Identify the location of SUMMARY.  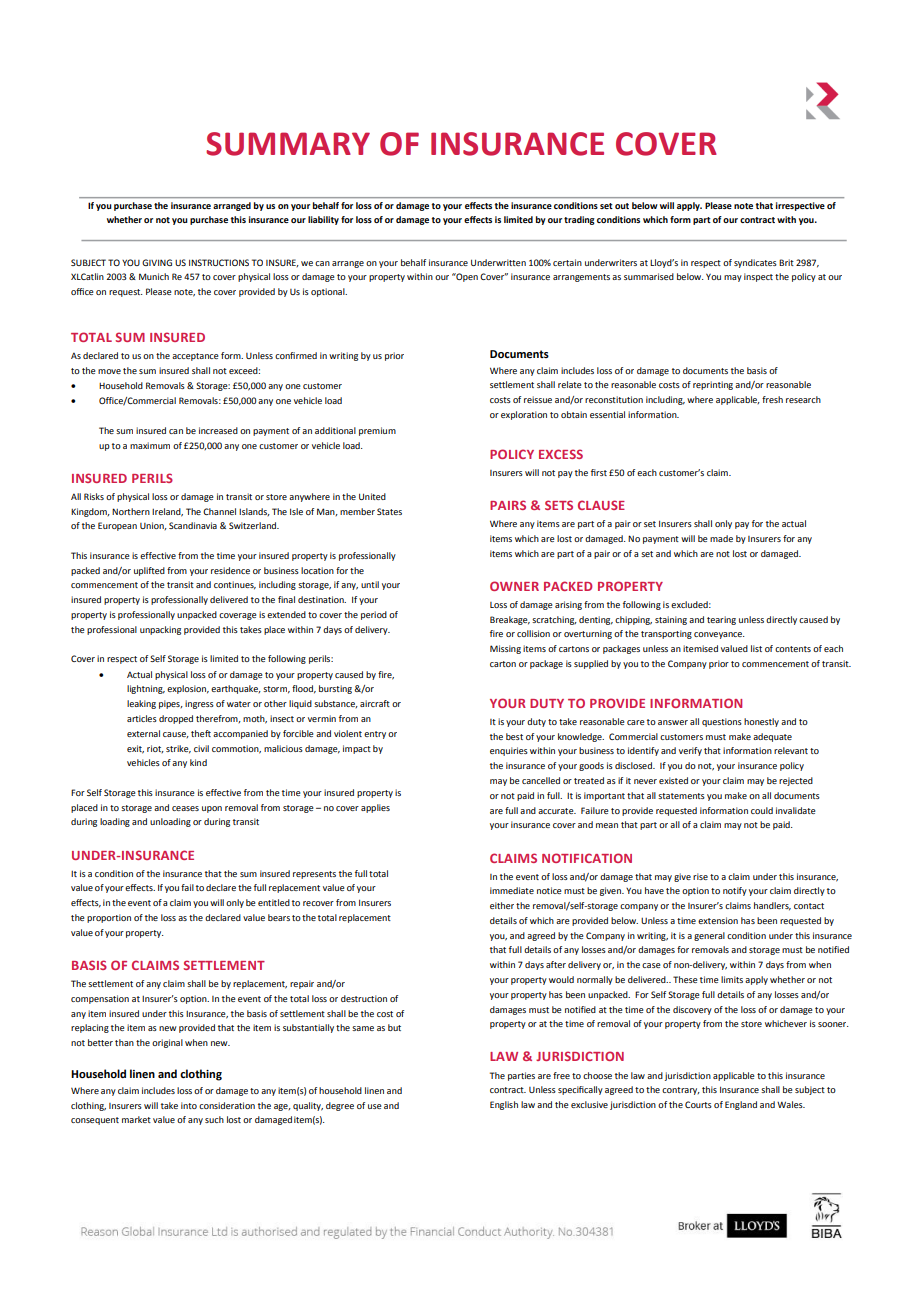
(288, 144).
